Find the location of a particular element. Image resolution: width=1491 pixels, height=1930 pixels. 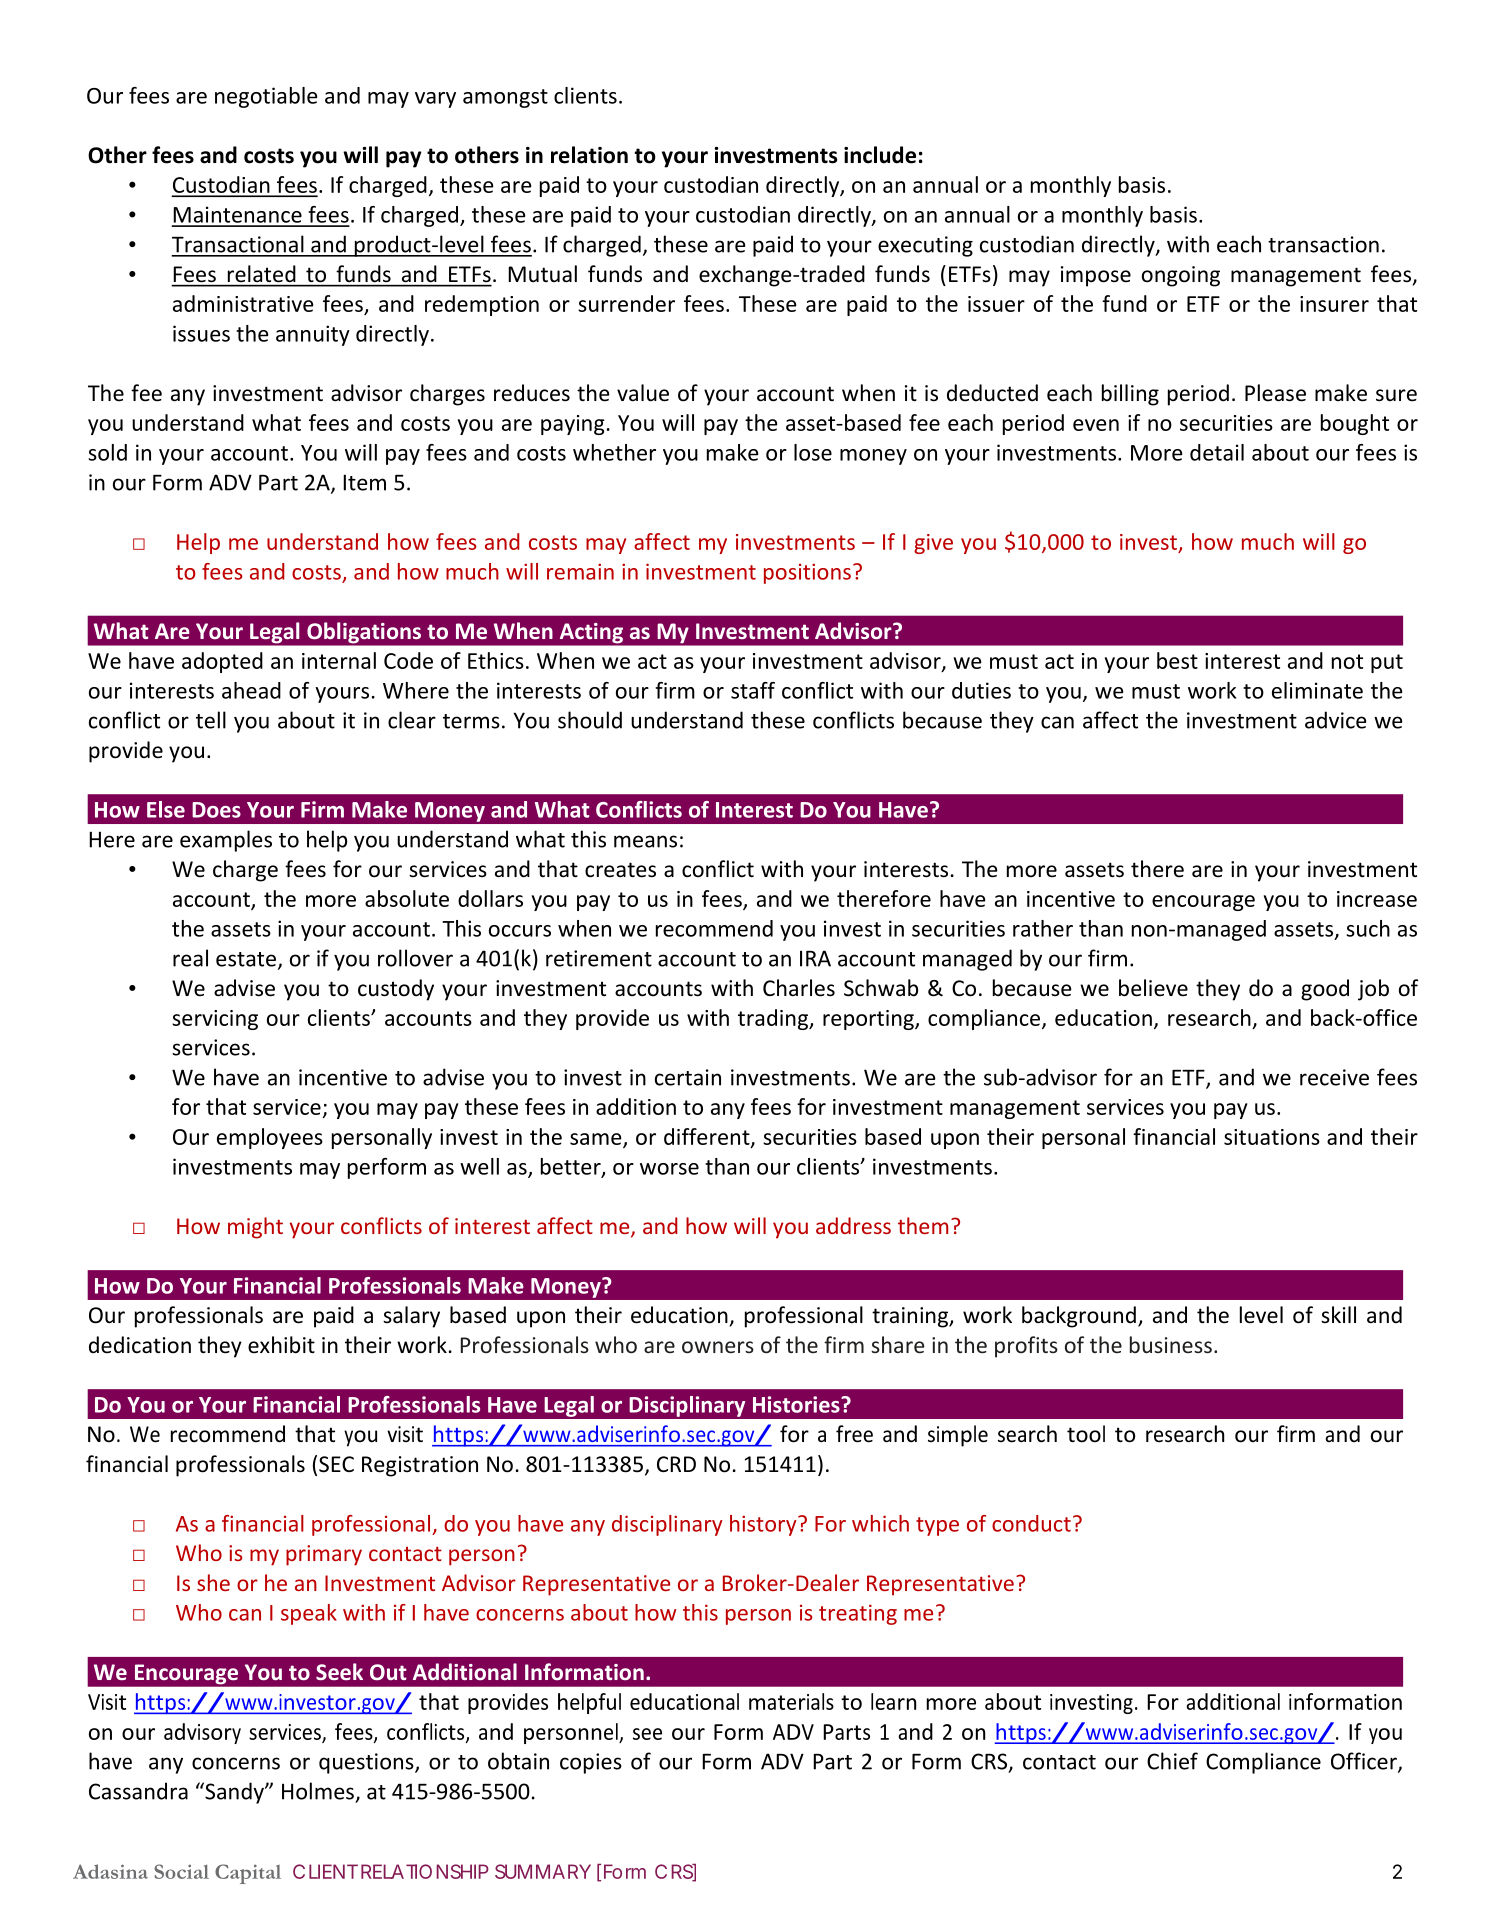

Charles is located at coordinates (799, 988).
